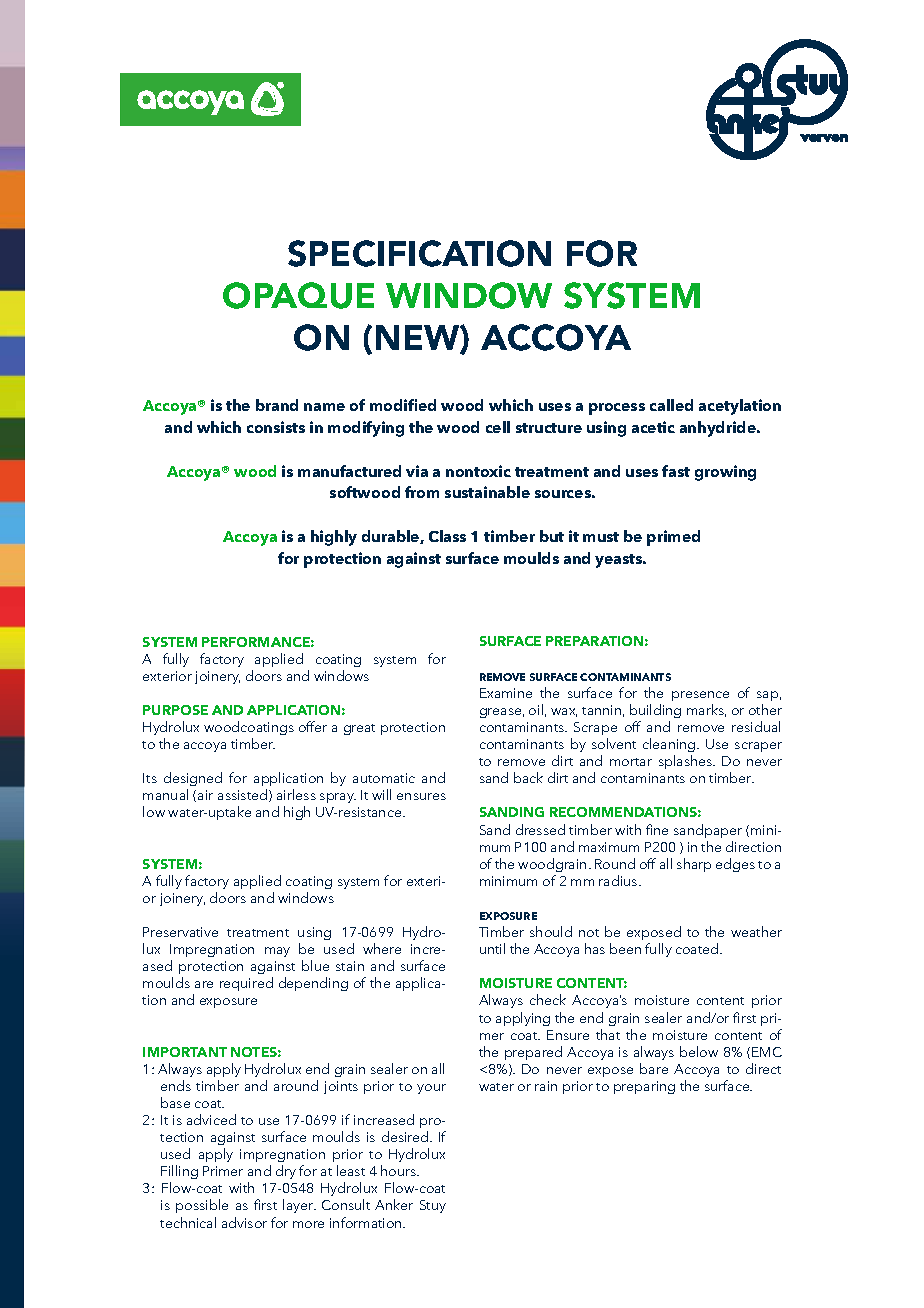  I want to click on designed, so click(193, 781).
